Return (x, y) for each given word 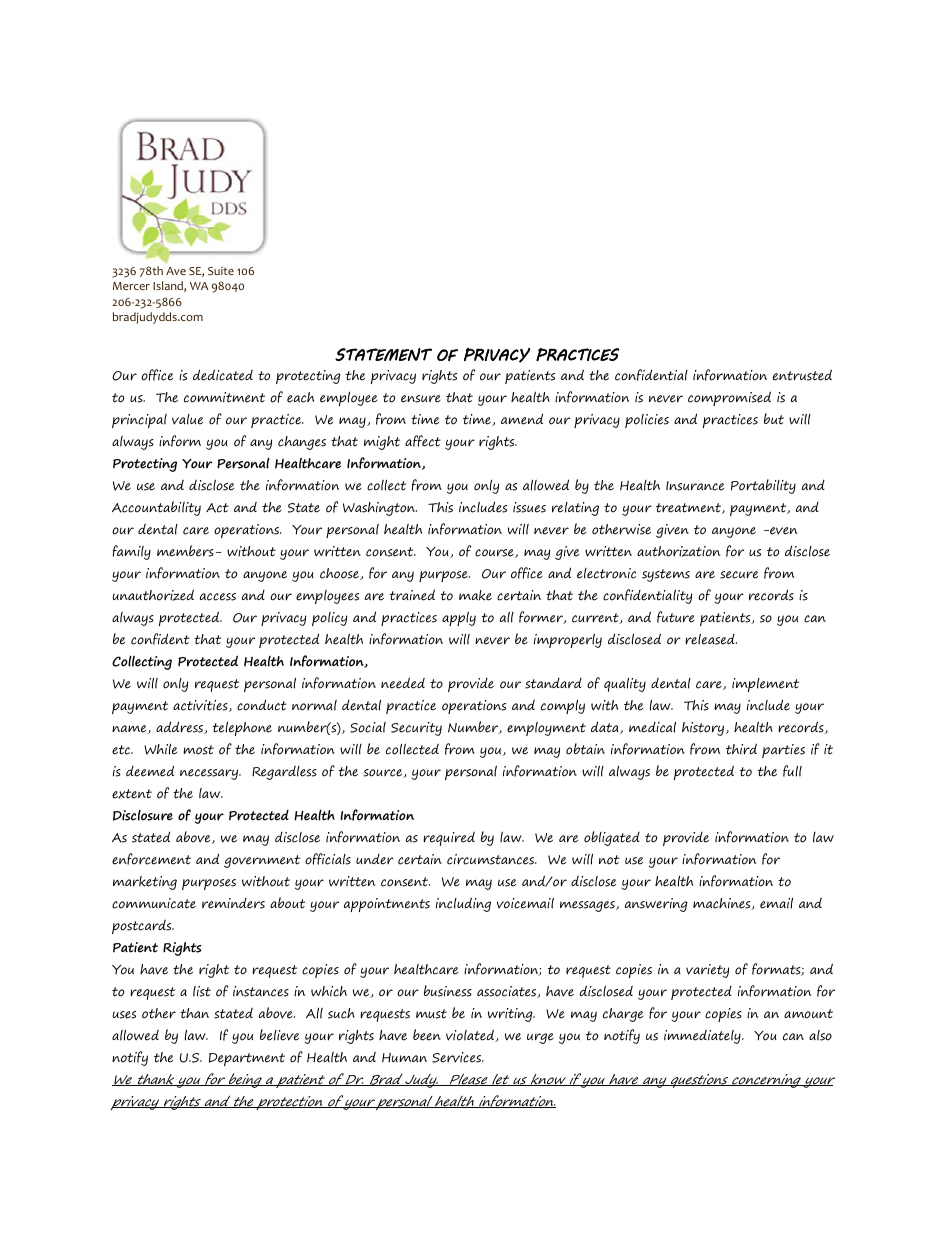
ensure (421, 399)
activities (201, 706)
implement (765, 685)
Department (247, 1059)
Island (169, 286)
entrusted (802, 375)
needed (403, 683)
